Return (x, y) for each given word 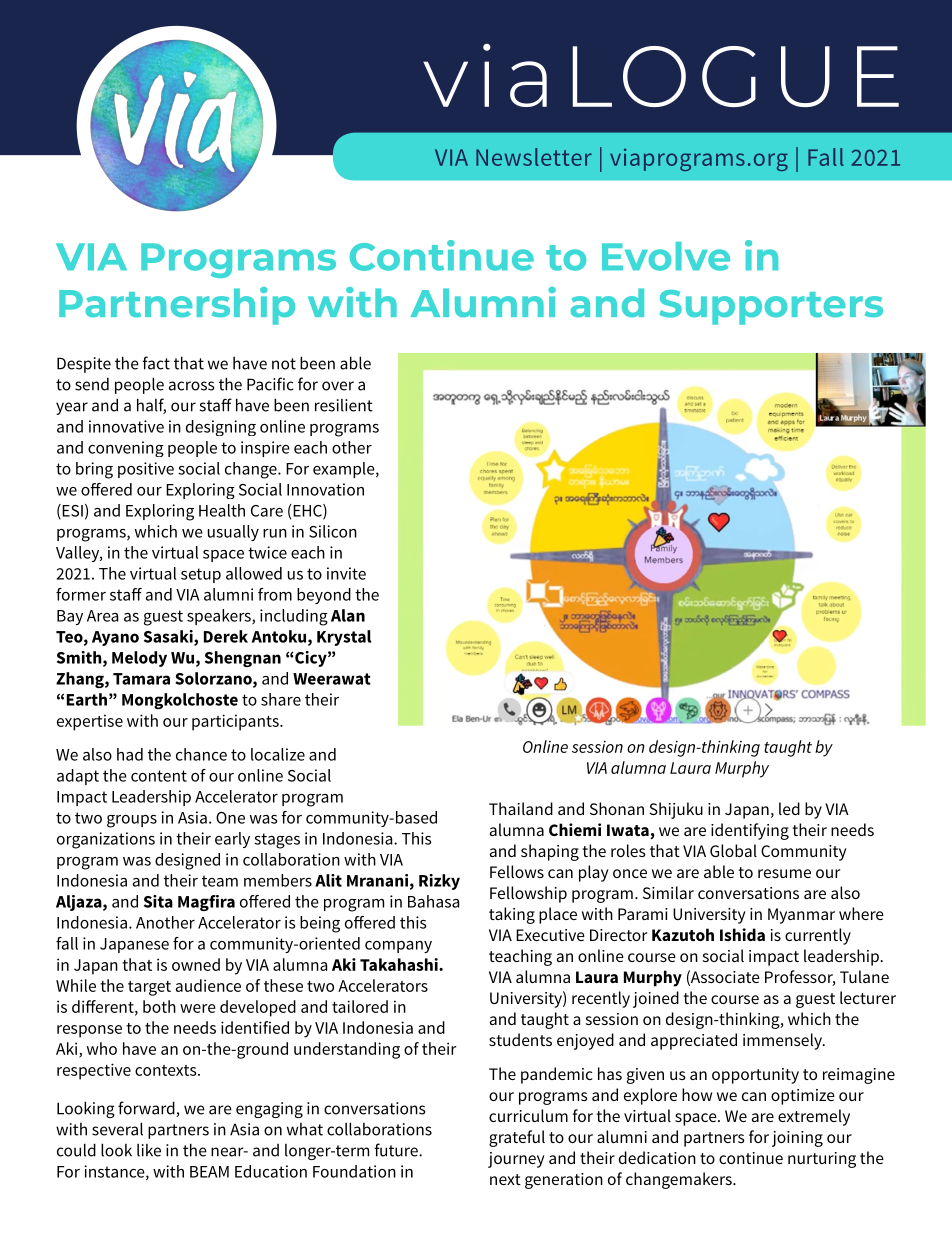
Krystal (344, 638)
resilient (344, 405)
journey (516, 1160)
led (789, 808)
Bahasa (433, 901)
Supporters (771, 307)
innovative (126, 426)
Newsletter (534, 157)
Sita (158, 901)
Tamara (141, 679)
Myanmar (801, 916)
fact (156, 363)
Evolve (666, 256)
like (149, 1150)
